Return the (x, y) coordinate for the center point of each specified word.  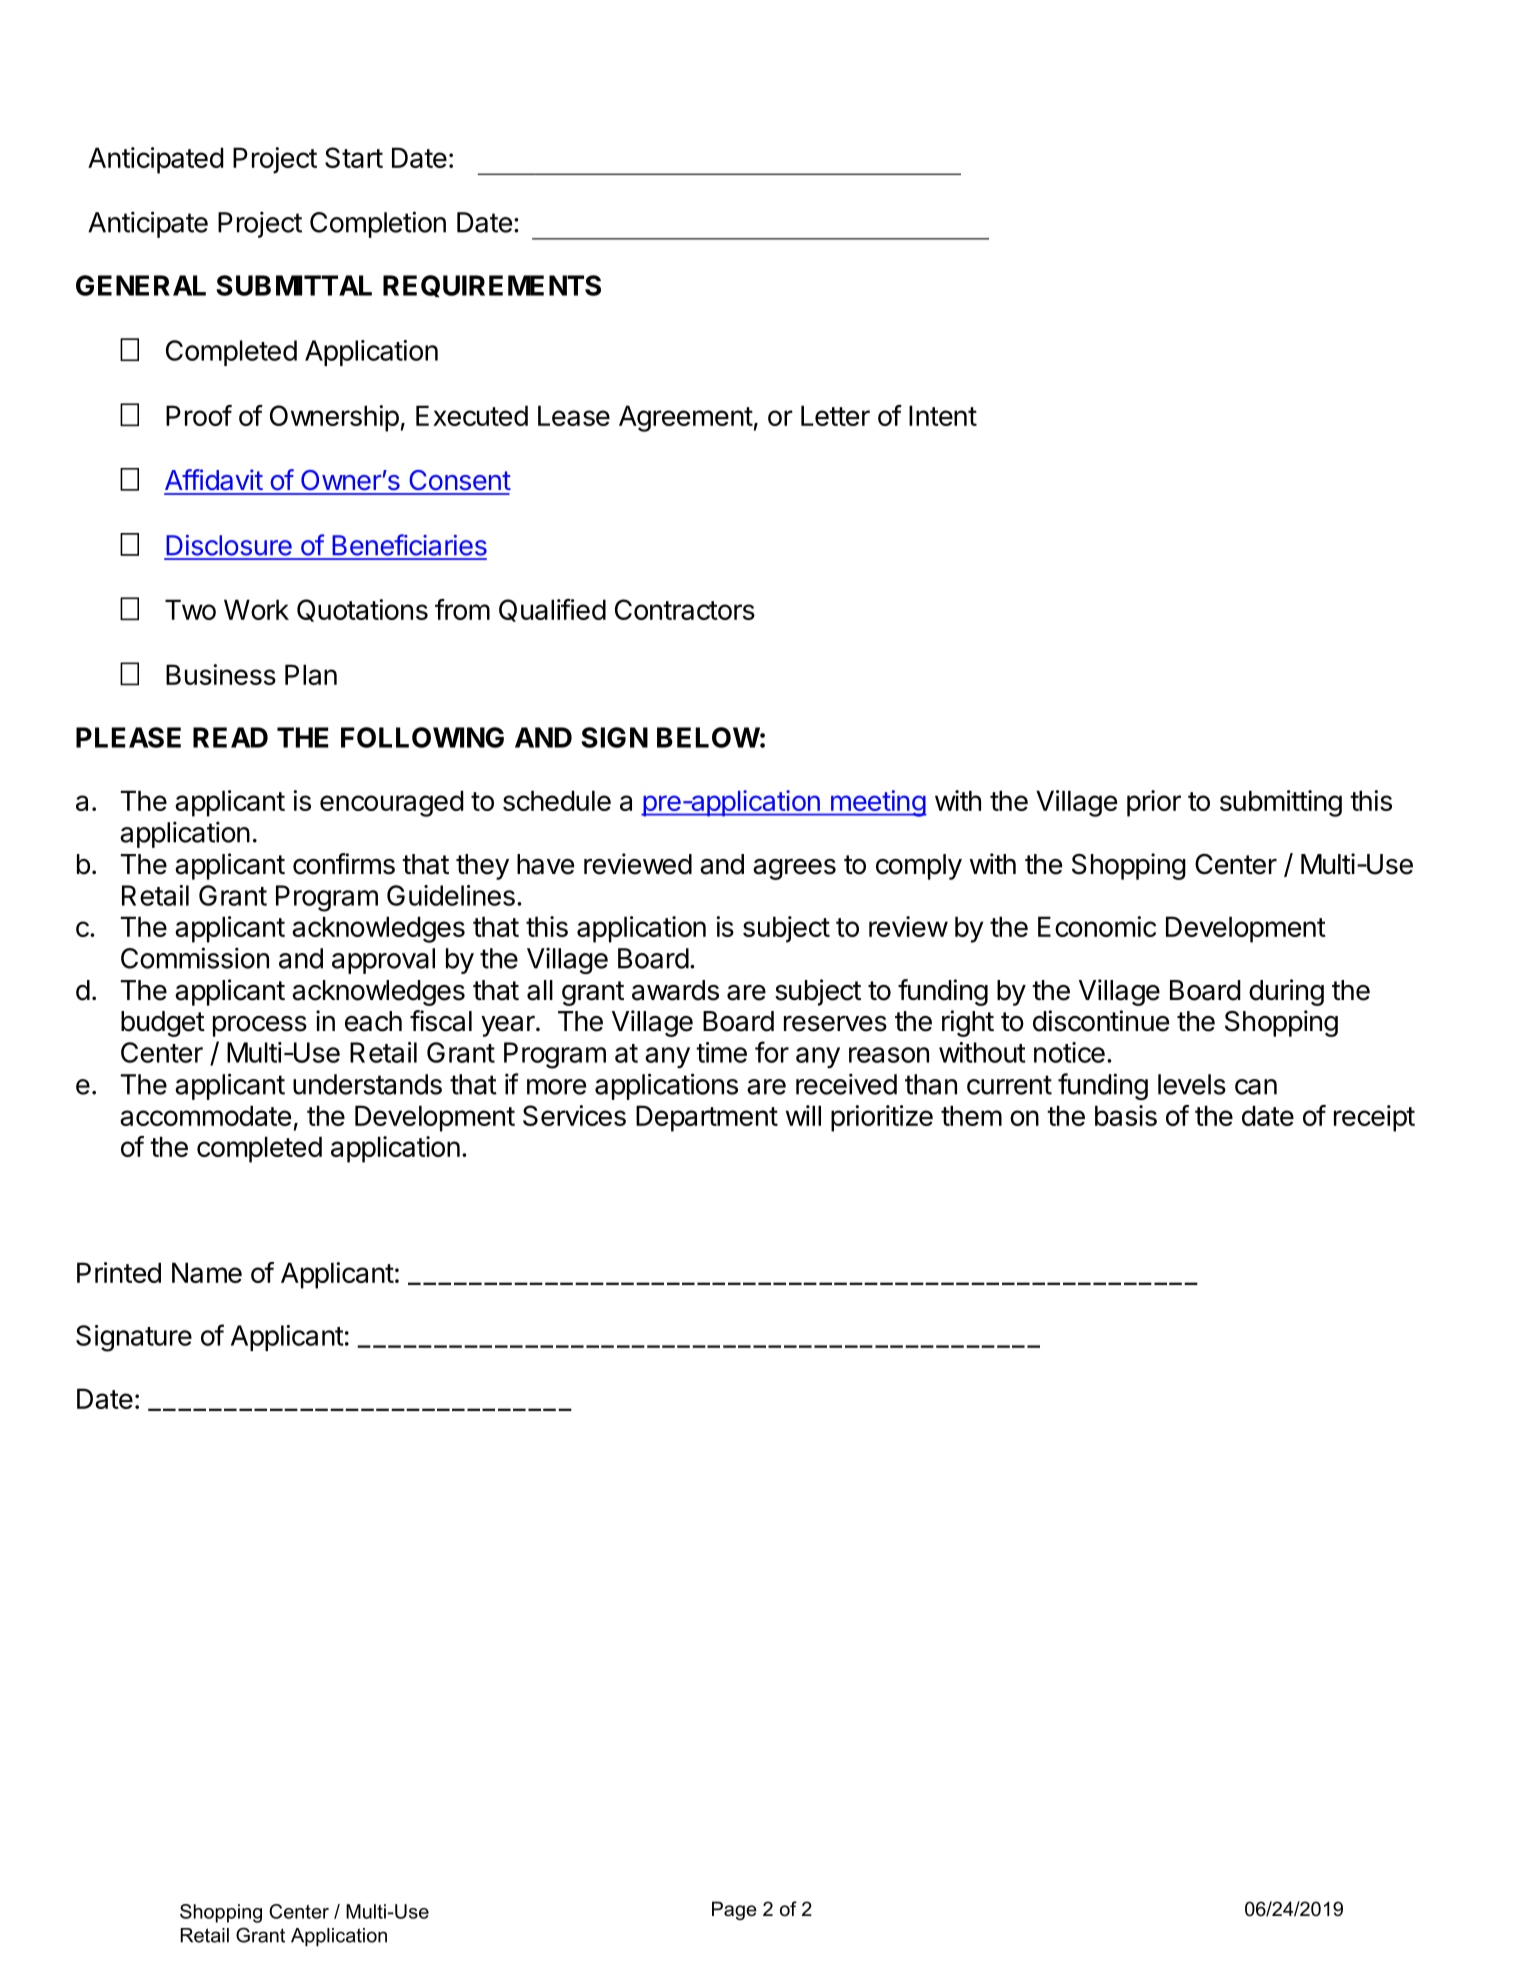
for (772, 1052)
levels (1192, 1084)
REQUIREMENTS (492, 286)
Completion (378, 224)
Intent (943, 415)
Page (734, 1910)
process (260, 1026)
